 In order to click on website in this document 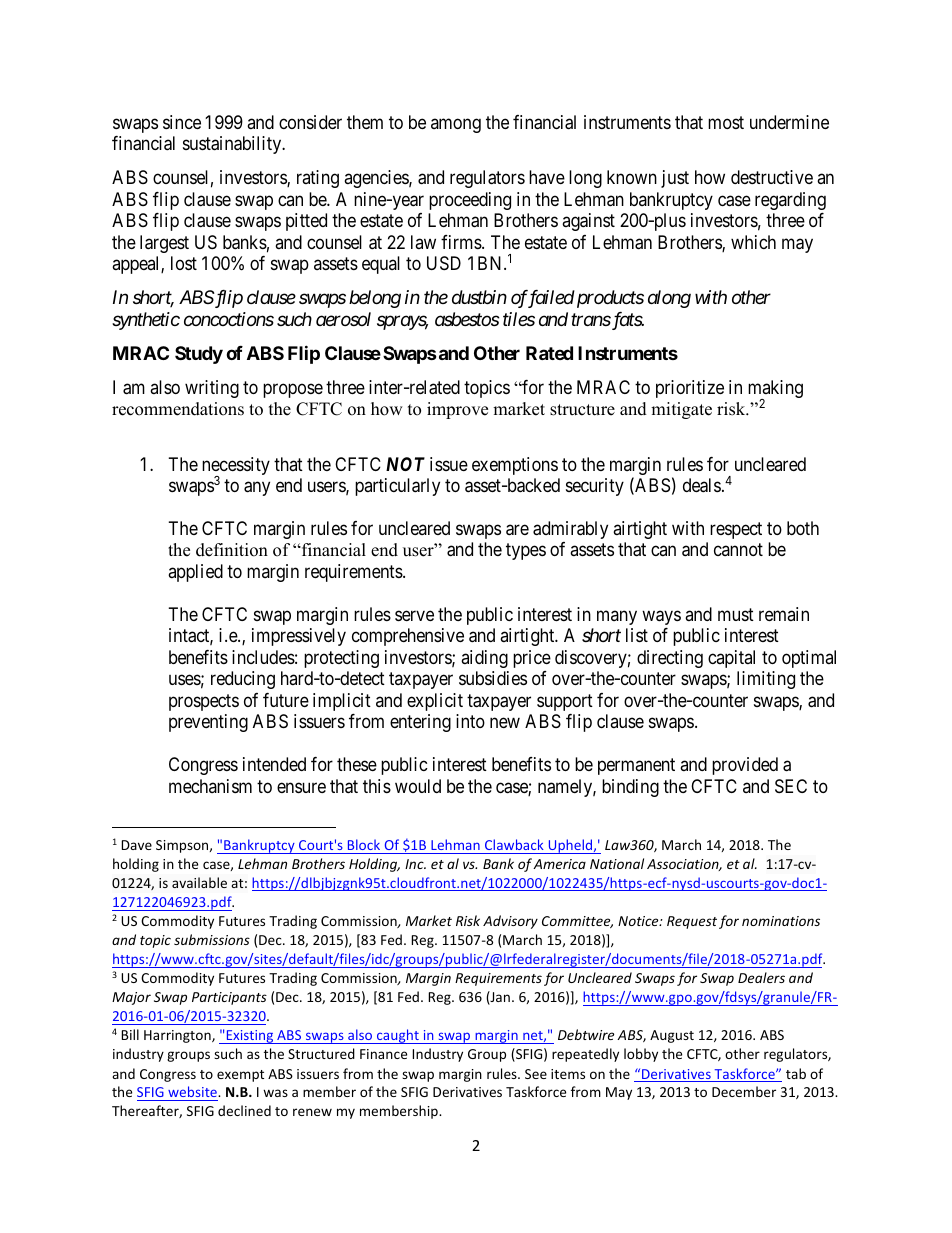, I will do `click(193, 1091)`.
